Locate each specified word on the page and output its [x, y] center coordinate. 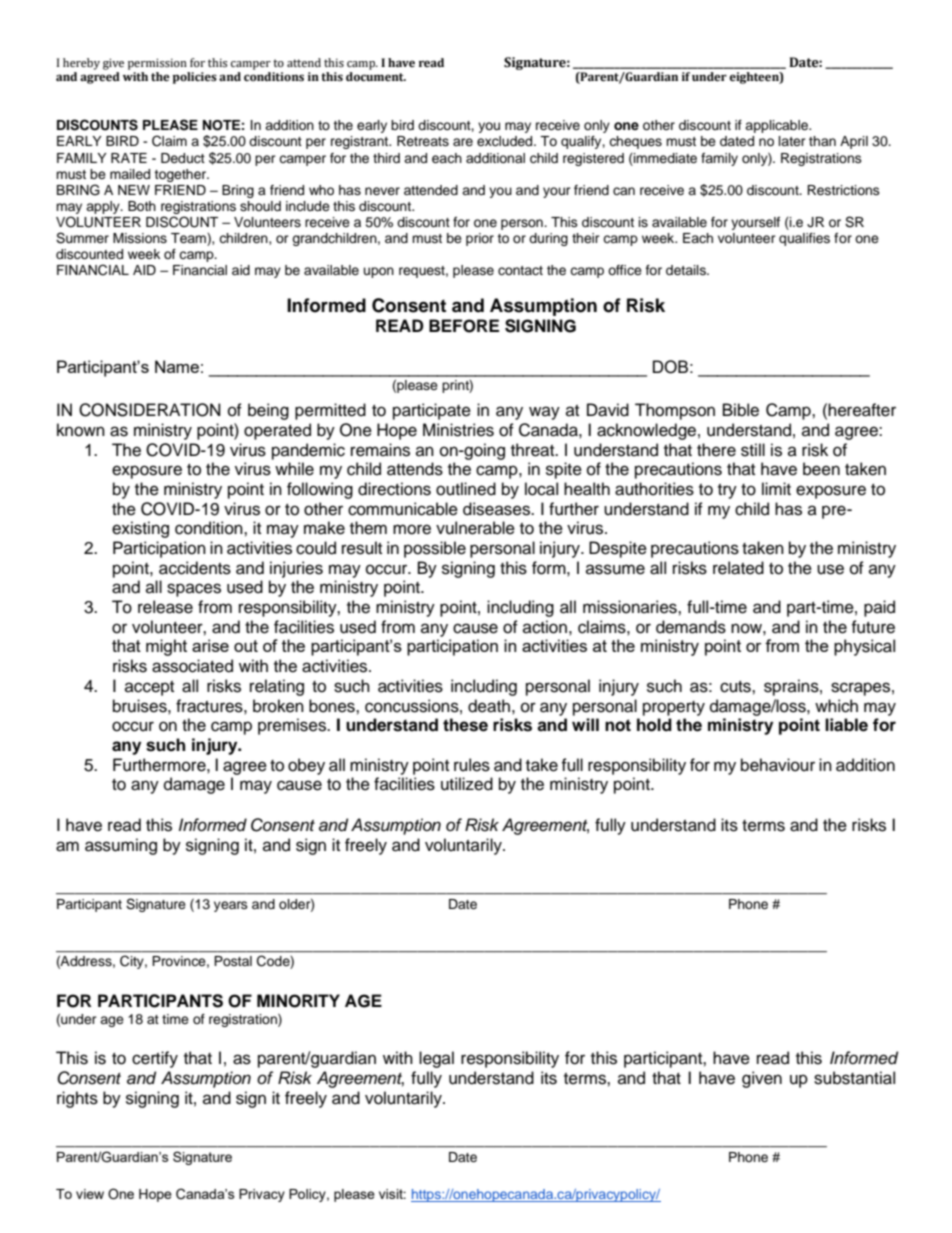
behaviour [778, 765]
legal [436, 1059]
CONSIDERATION [150, 410]
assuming [121, 846]
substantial [854, 1078]
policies [195, 78]
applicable [778, 126]
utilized [467, 784]
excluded [506, 141]
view [90, 1194]
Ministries [458, 430]
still [753, 450]
